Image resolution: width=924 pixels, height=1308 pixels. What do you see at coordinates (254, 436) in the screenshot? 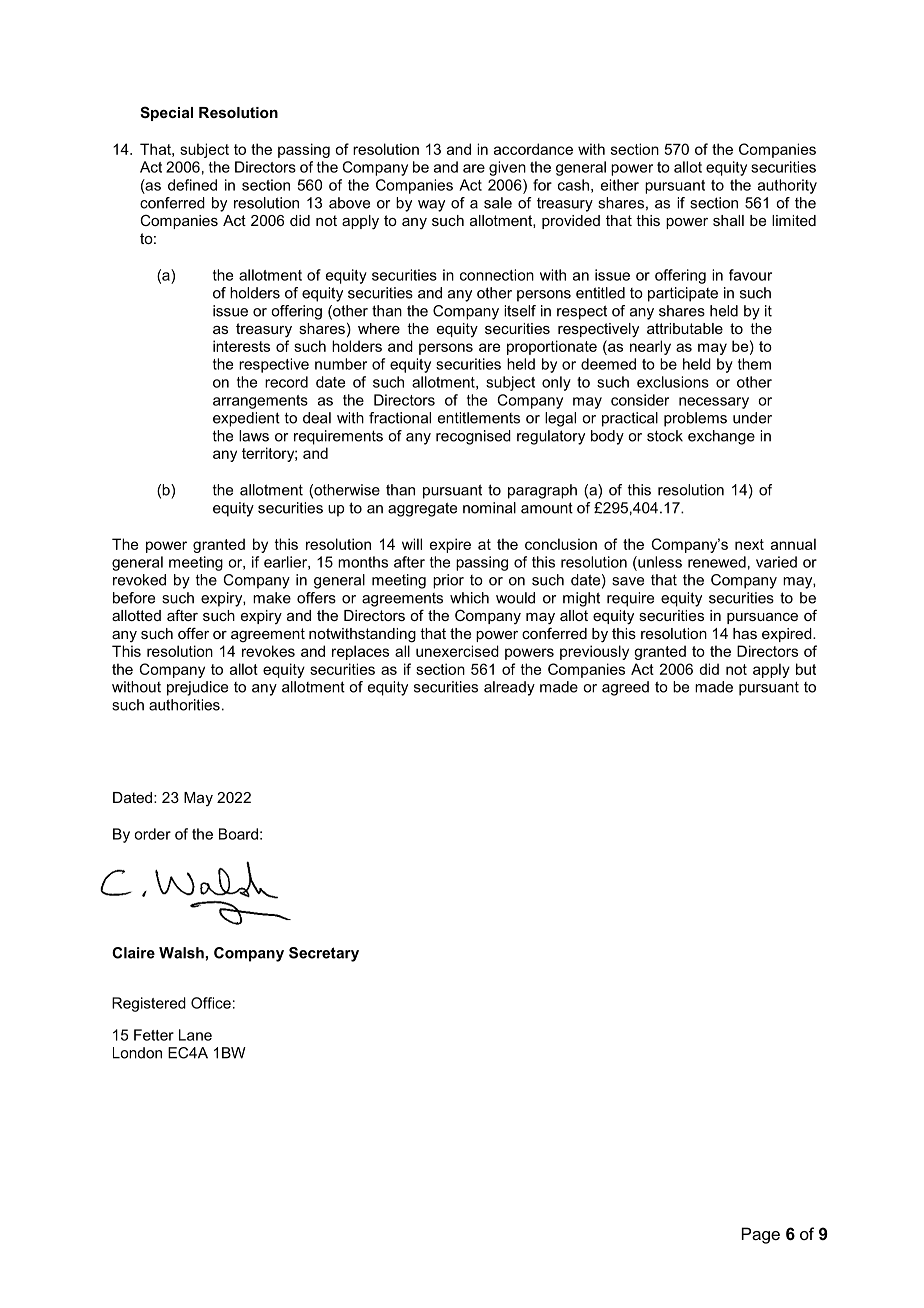
I see `laws` at bounding box center [254, 436].
